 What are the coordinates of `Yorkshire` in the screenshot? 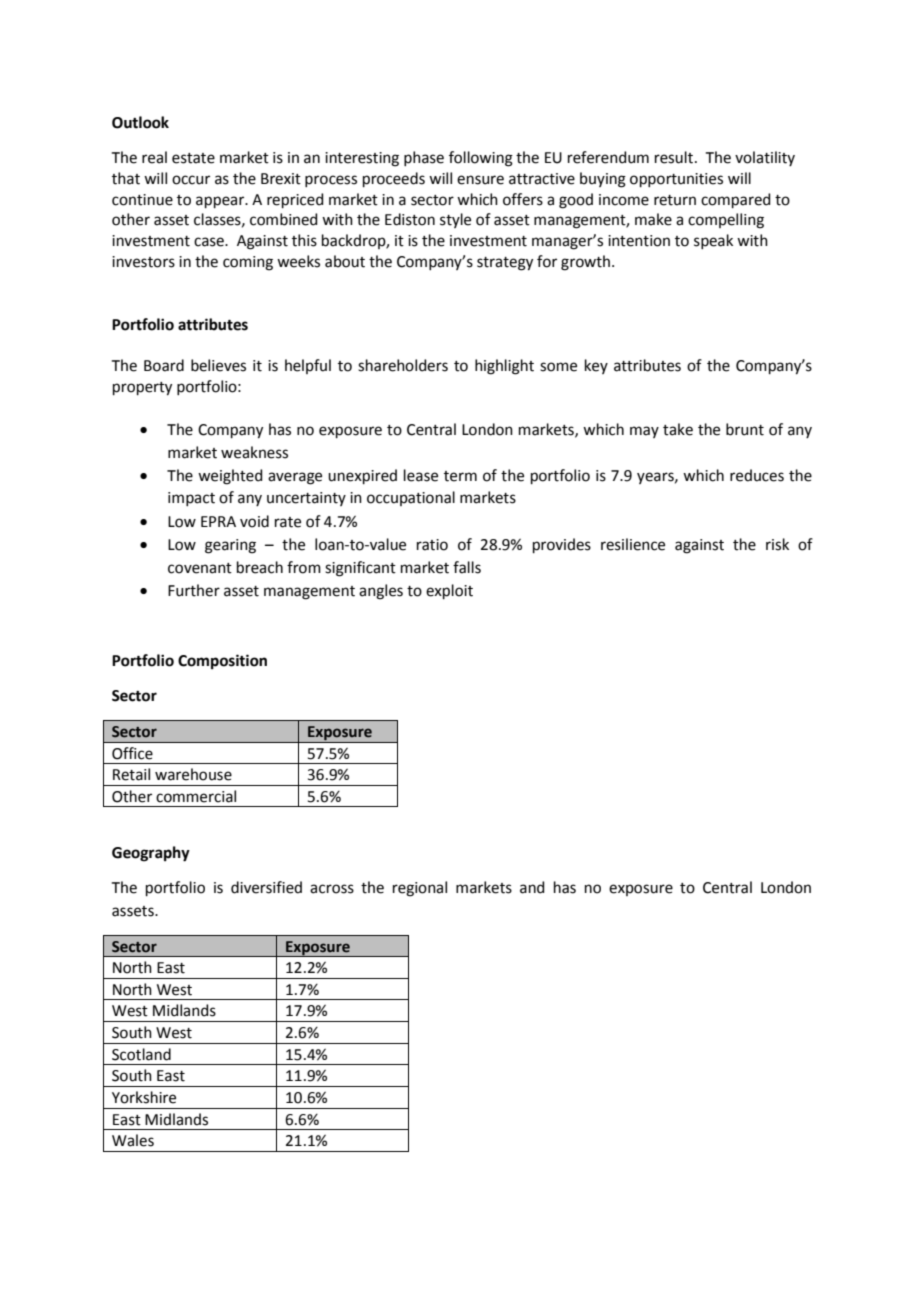 It's located at (144, 1097).
